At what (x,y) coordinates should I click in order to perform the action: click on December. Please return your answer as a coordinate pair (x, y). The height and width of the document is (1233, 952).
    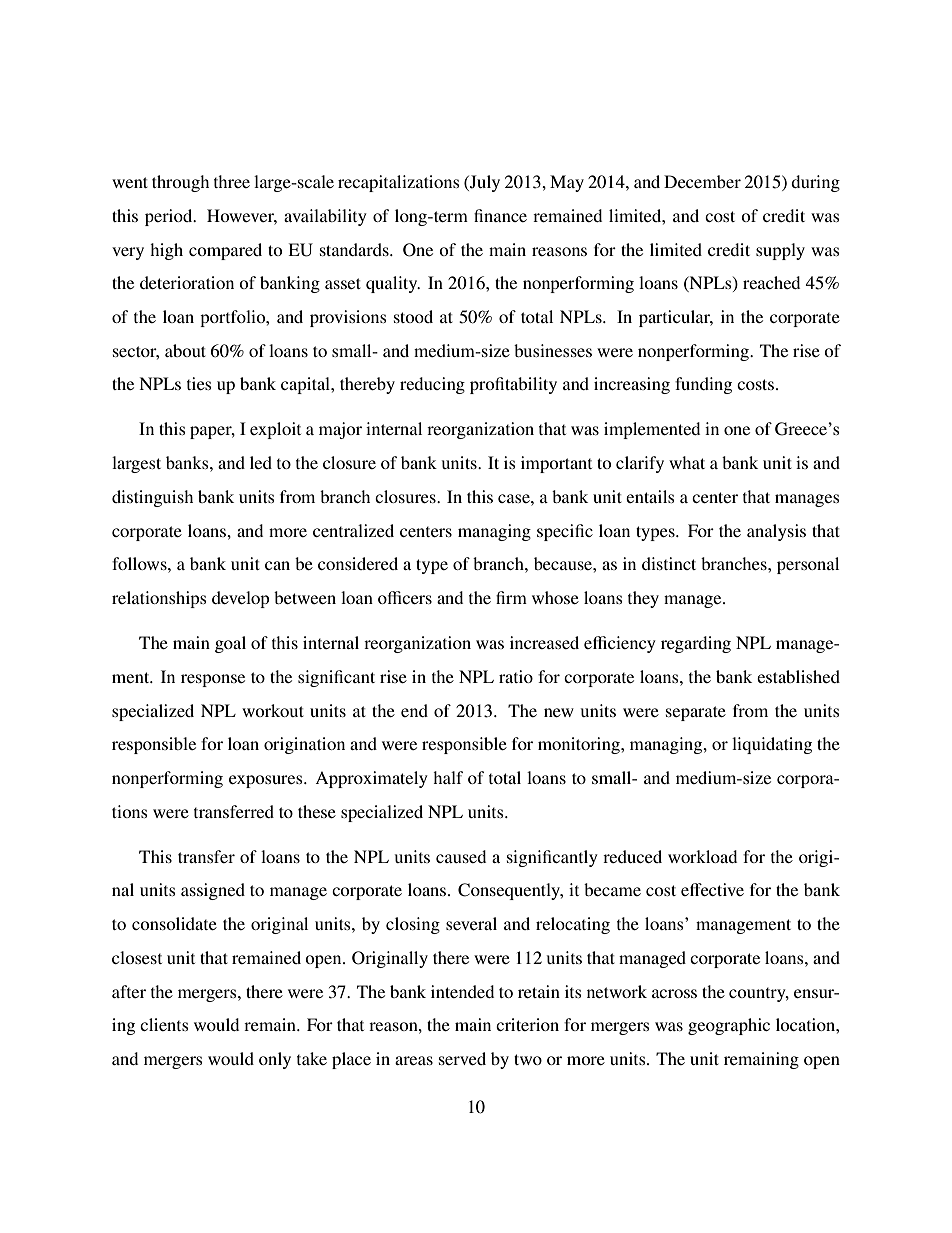
    Looking at the image, I should click on (702, 181).
